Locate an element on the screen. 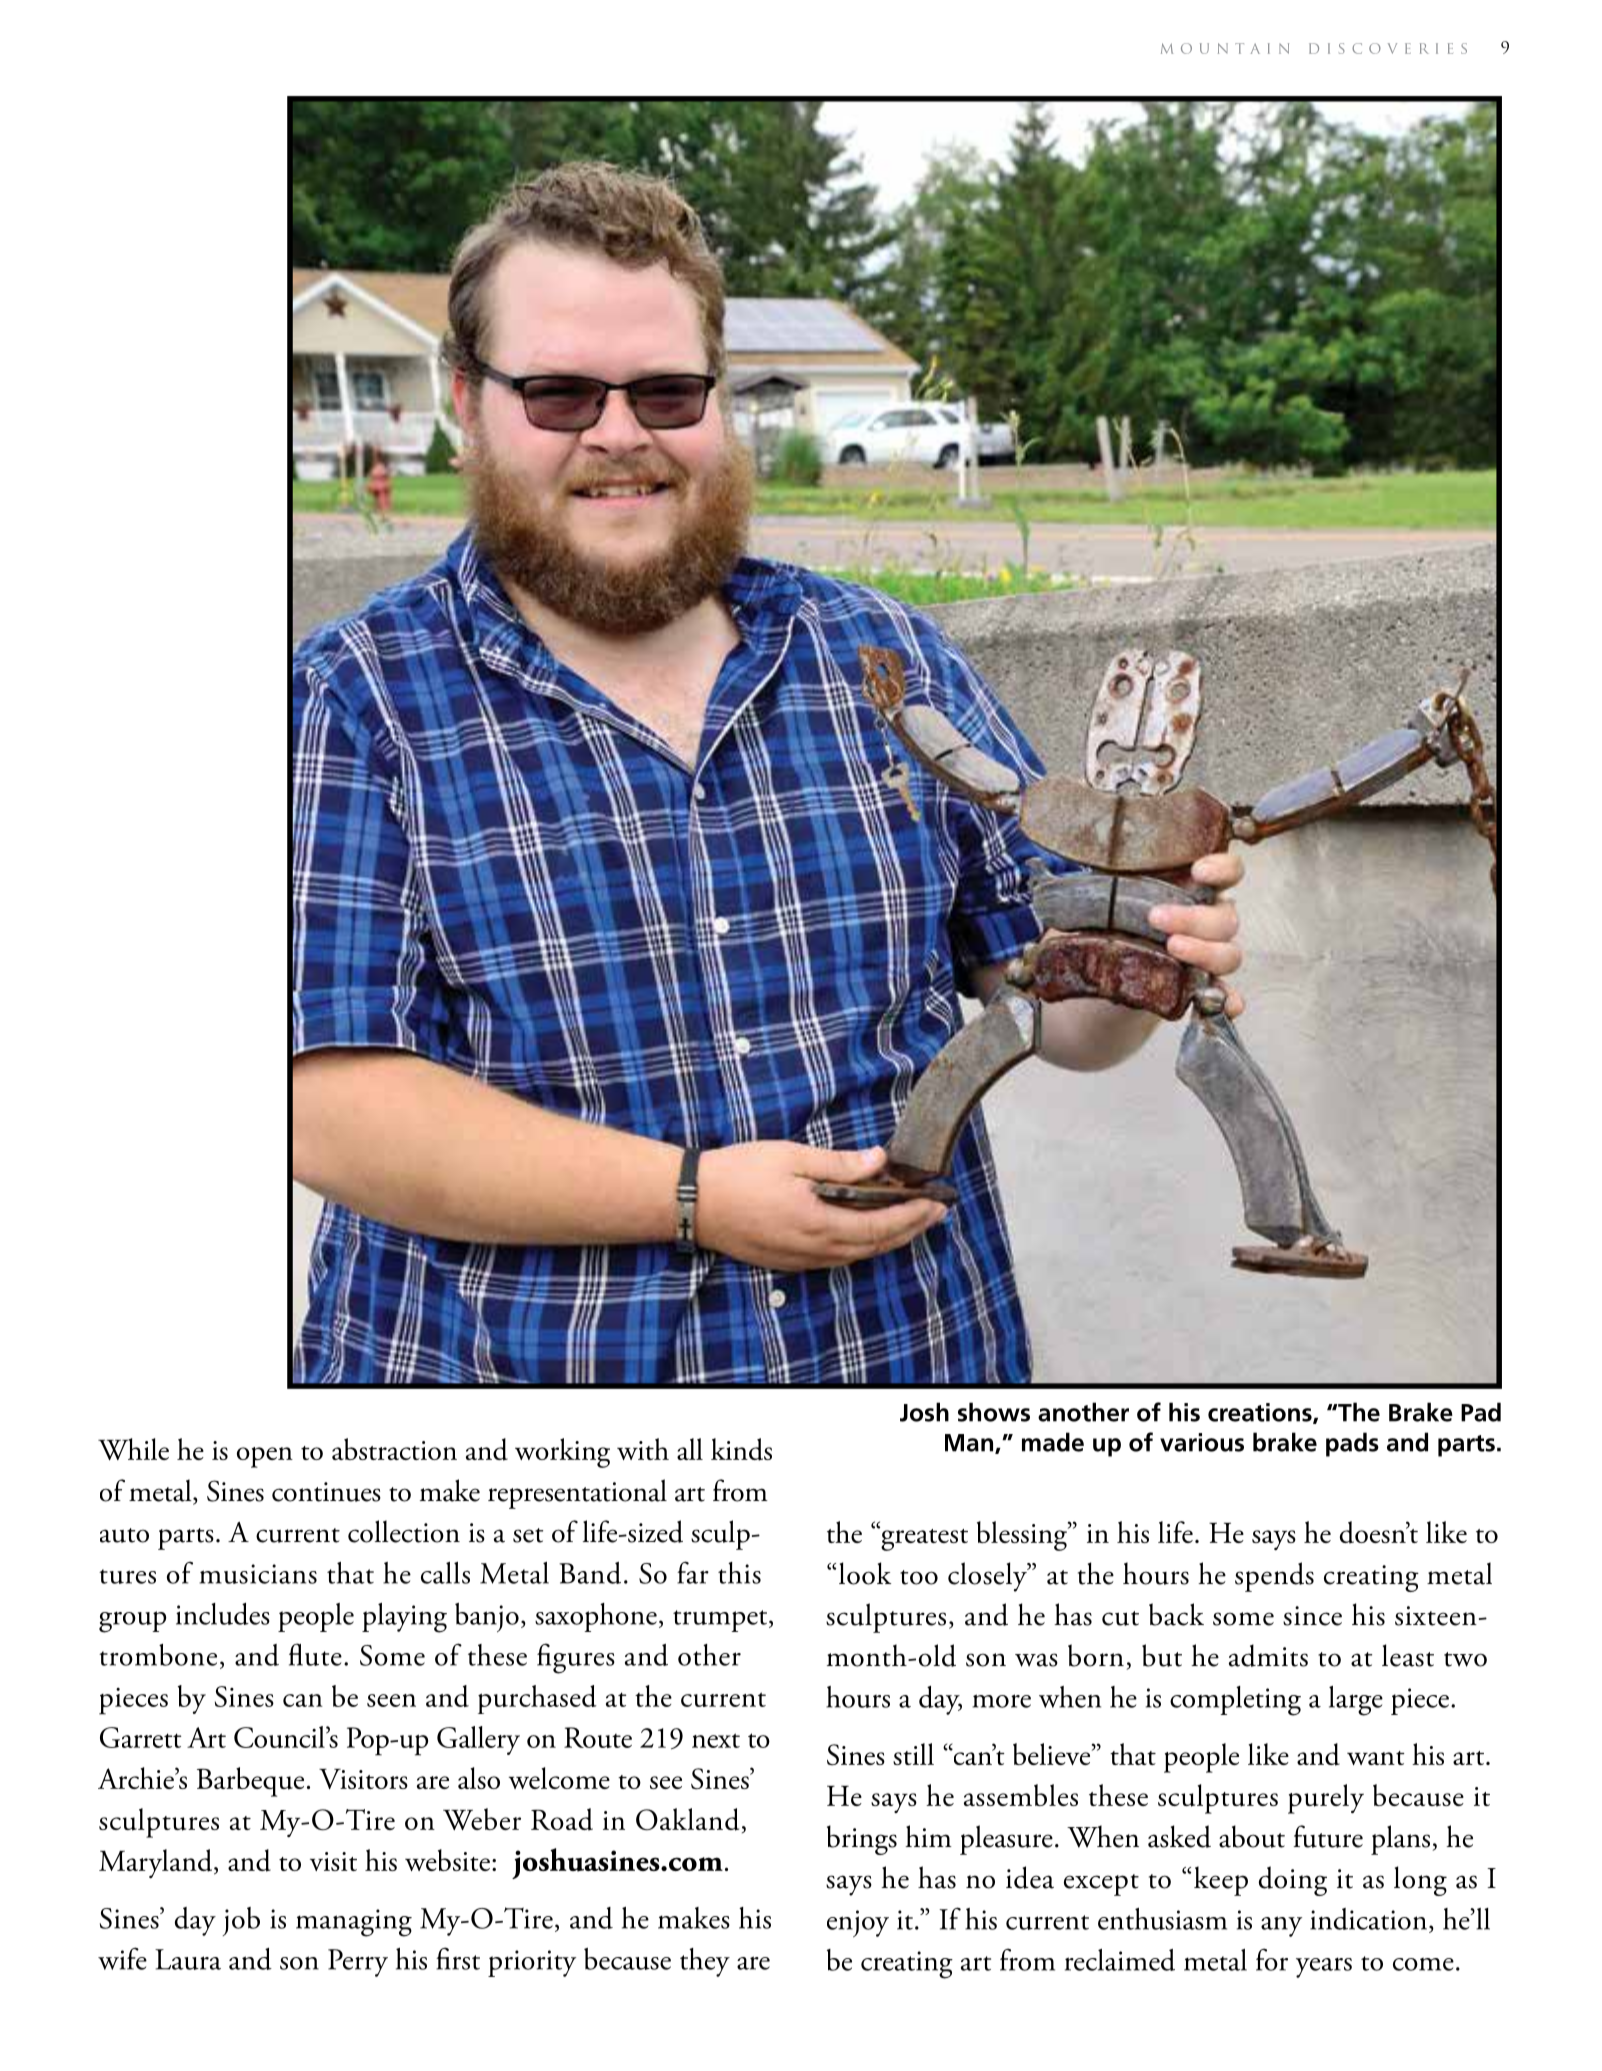 The height and width of the screenshot is (2071, 1602). seen is located at coordinates (391, 1700).
